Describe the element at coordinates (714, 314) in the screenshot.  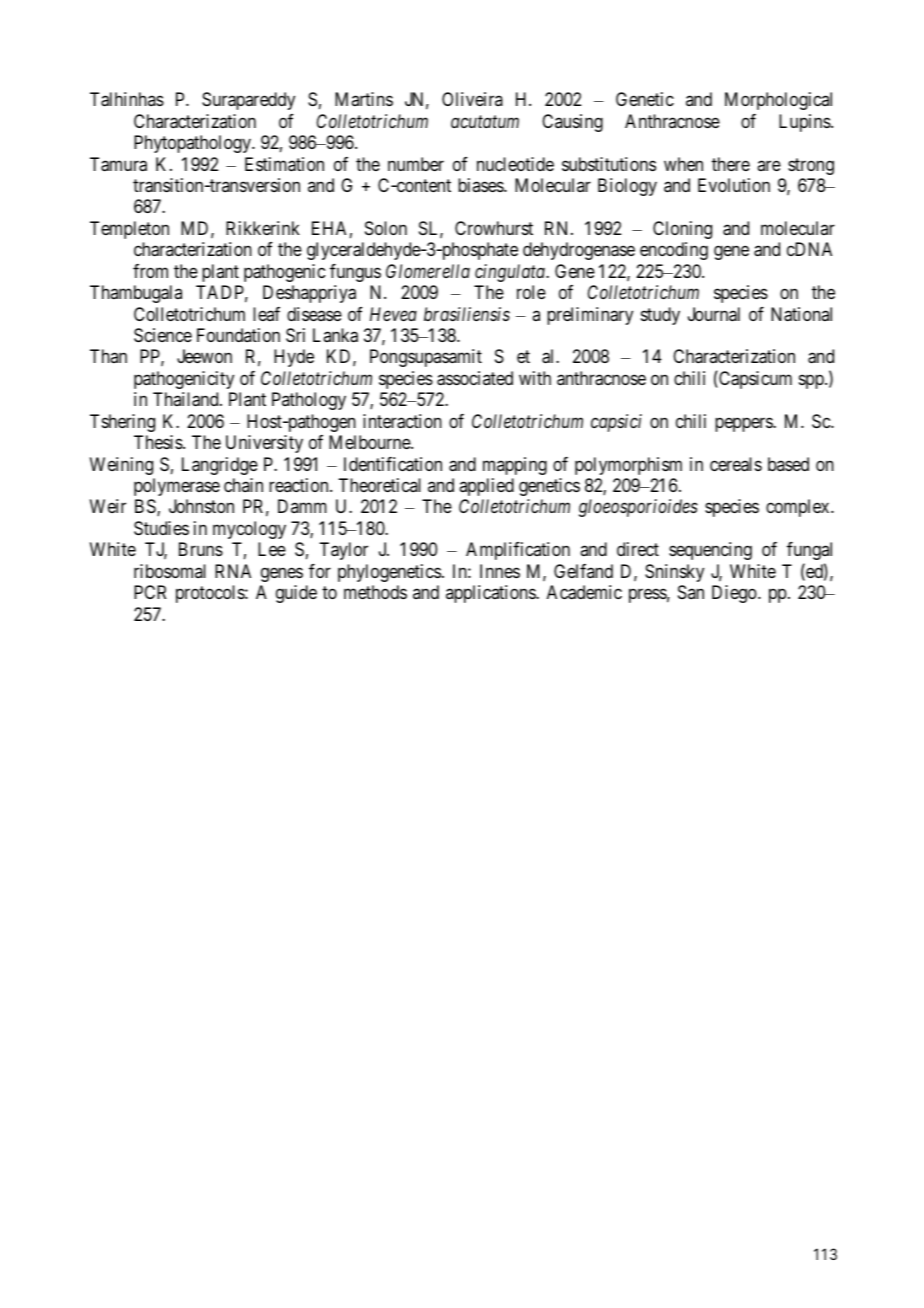
I see `Journal` at that location.
